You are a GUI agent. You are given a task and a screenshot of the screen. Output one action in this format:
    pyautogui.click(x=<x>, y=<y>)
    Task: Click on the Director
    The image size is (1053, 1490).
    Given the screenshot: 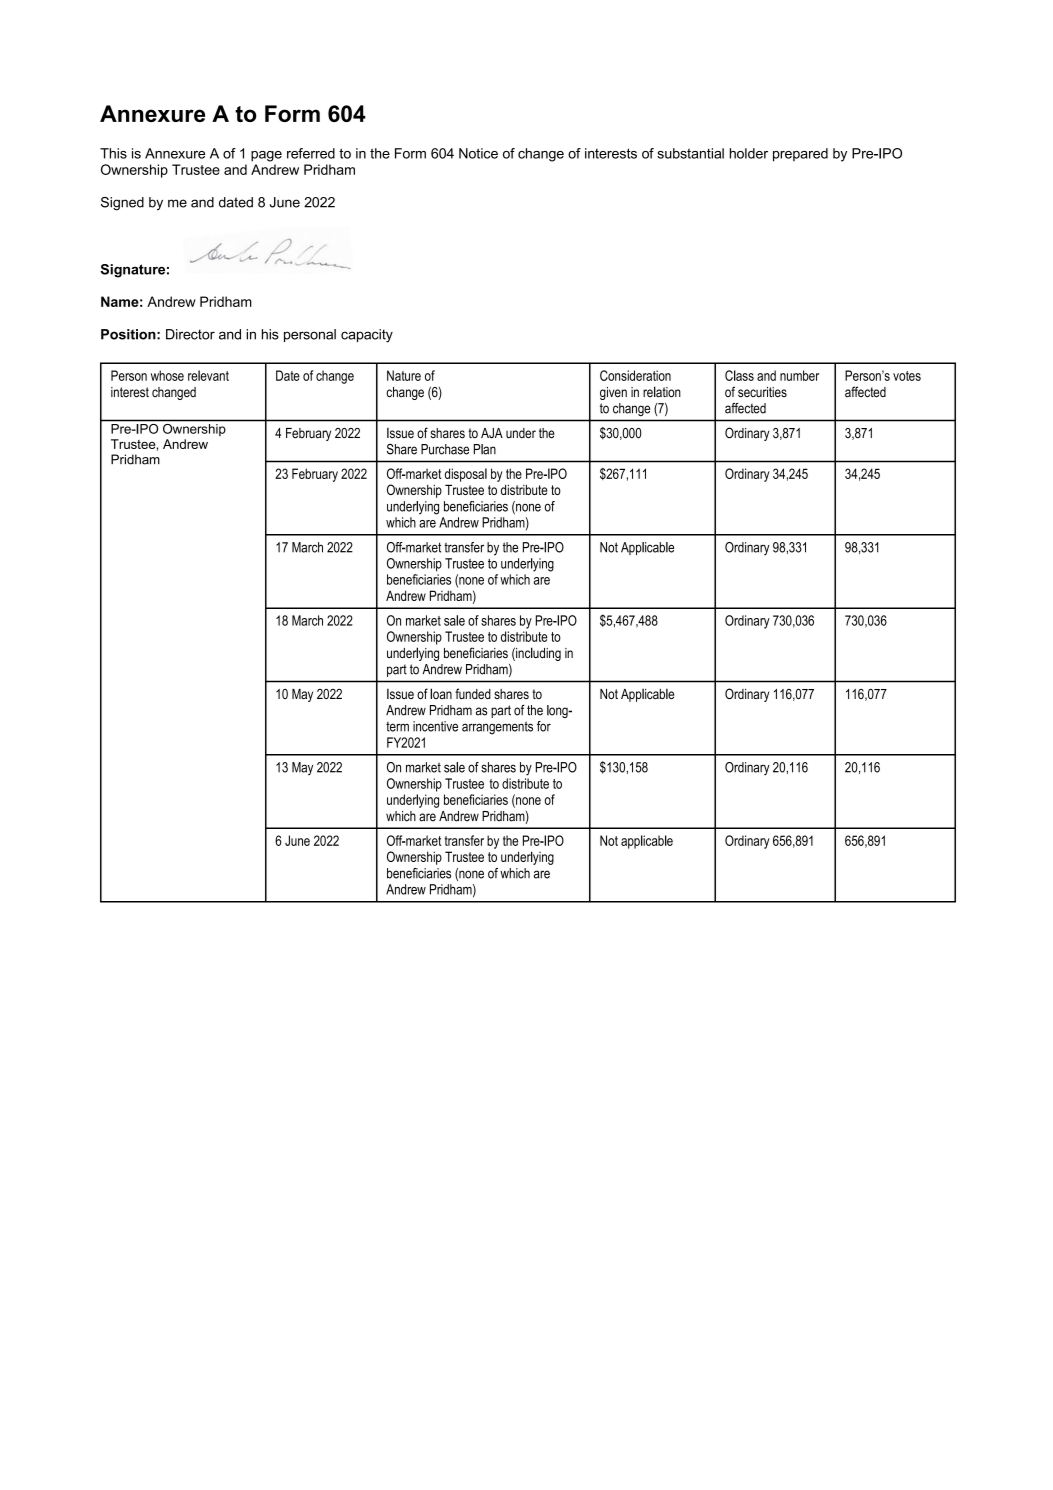 What is the action you would take?
    pyautogui.click(x=190, y=334)
